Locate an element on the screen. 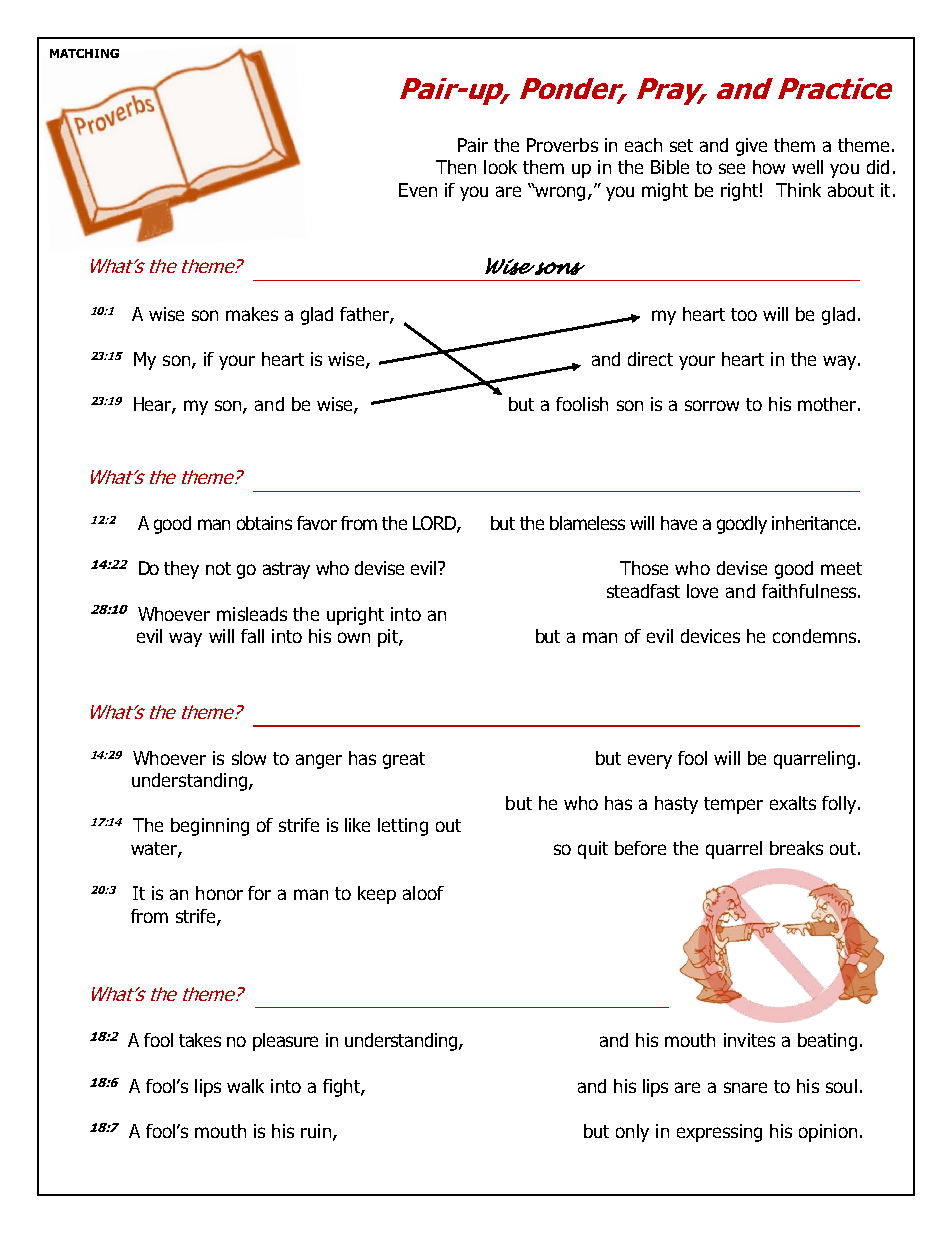 This screenshot has width=952, height=1233. they is located at coordinates (181, 570).
